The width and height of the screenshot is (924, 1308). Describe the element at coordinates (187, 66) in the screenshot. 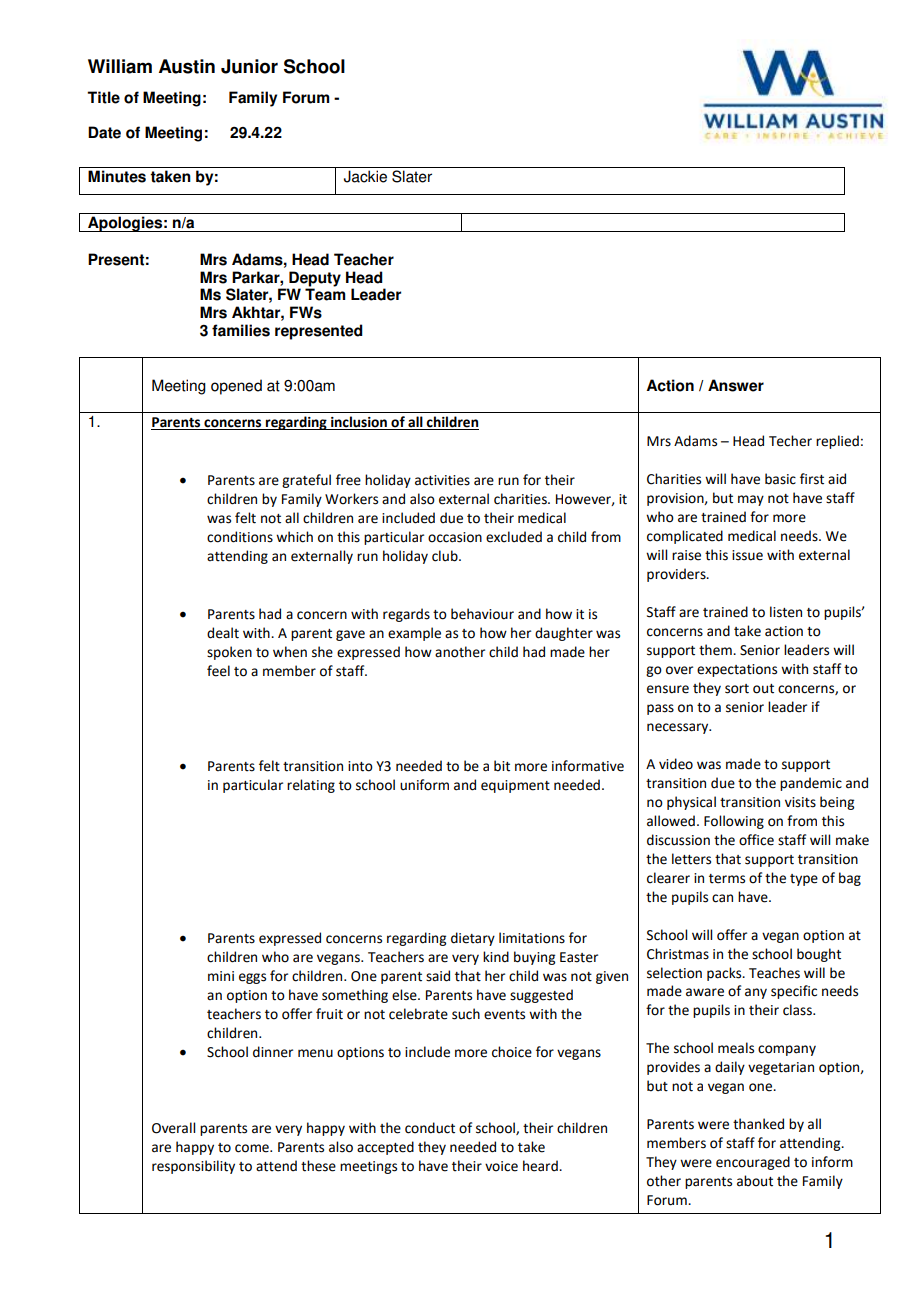

I see `Austin` at that location.
